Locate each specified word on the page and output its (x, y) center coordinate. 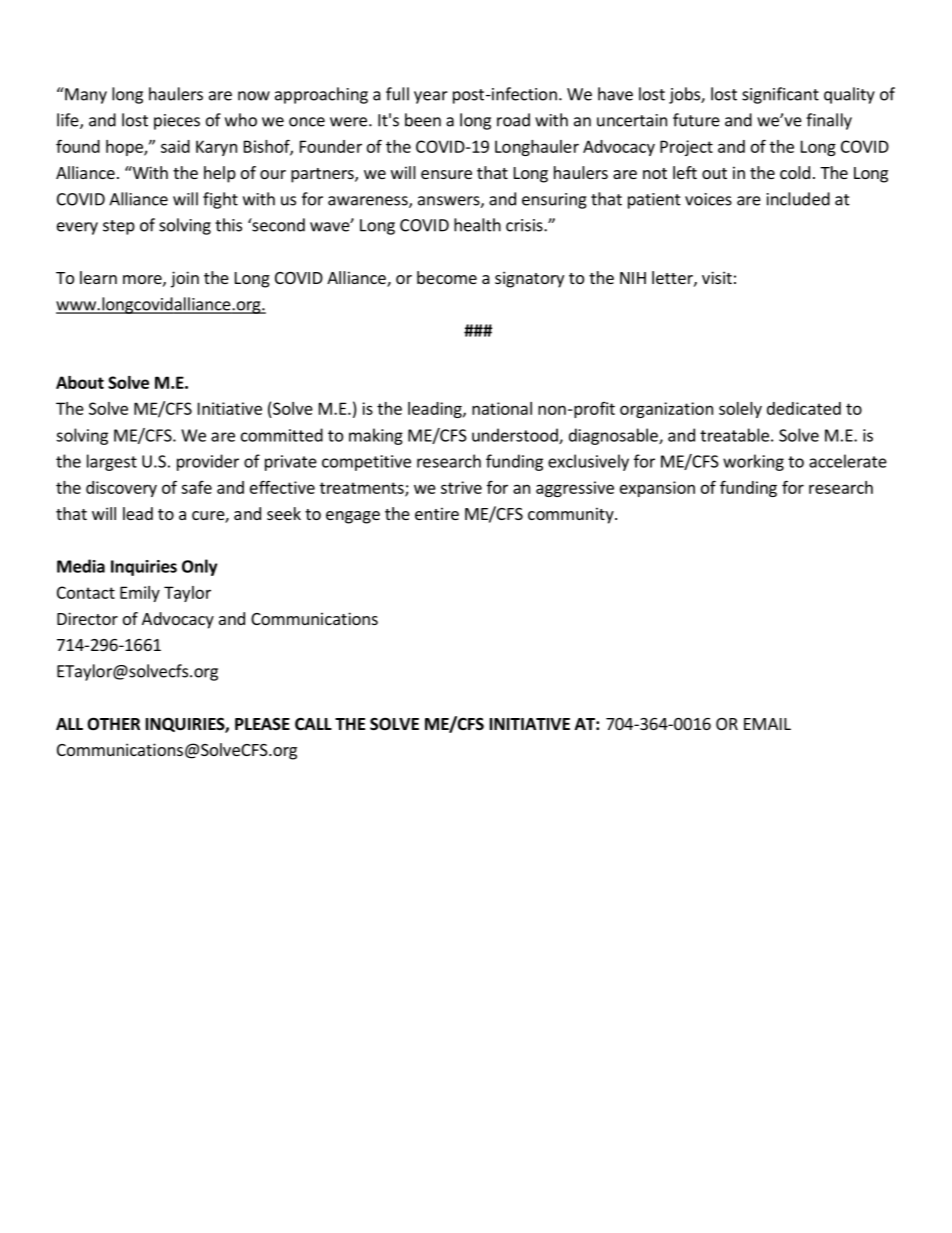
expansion (657, 489)
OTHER (113, 724)
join (185, 279)
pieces (177, 122)
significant (780, 95)
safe (196, 487)
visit (717, 277)
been (423, 120)
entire (437, 513)
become (447, 277)
